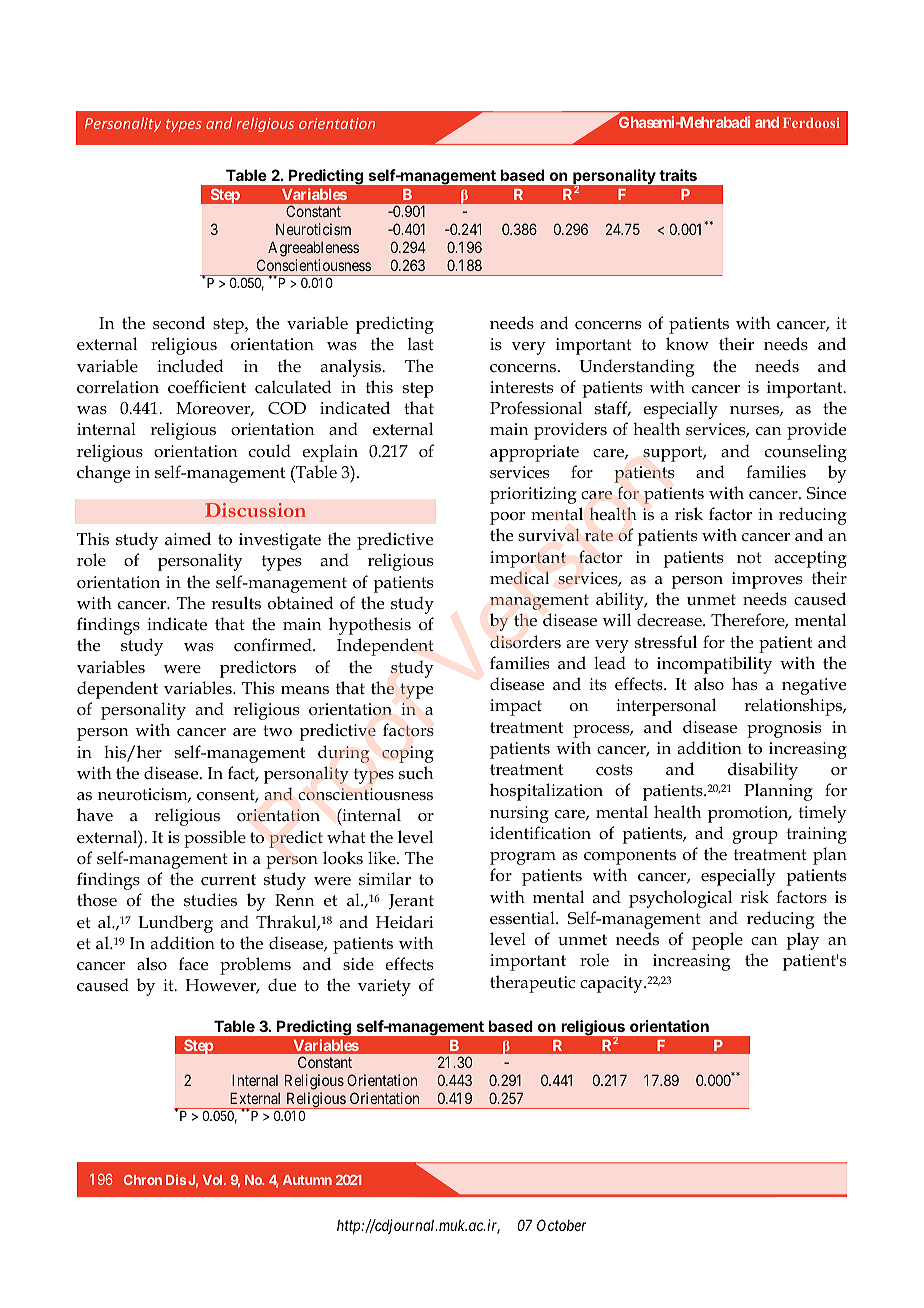  I want to click on poor, so click(507, 518).
